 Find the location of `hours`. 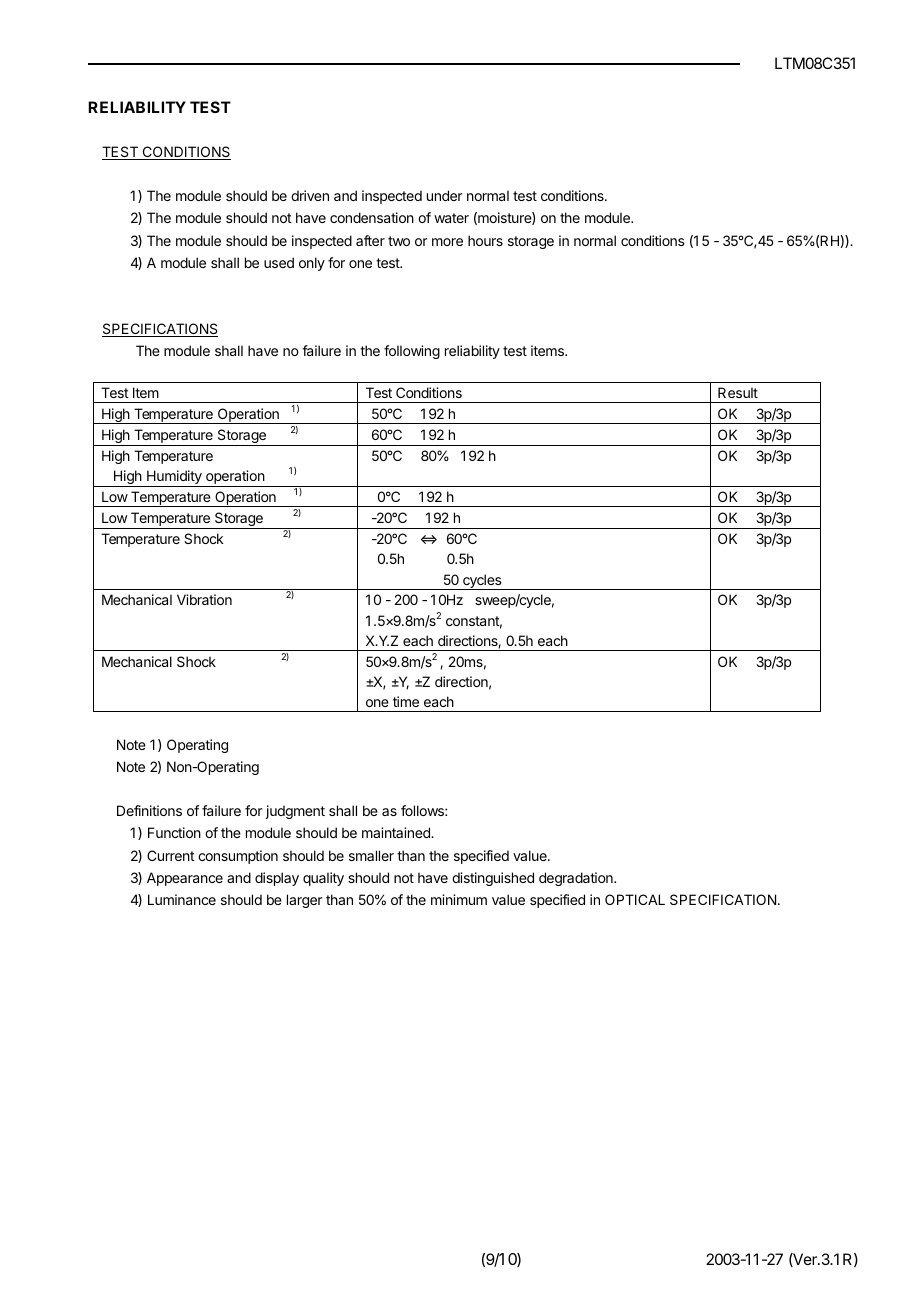

hours is located at coordinates (485, 240).
